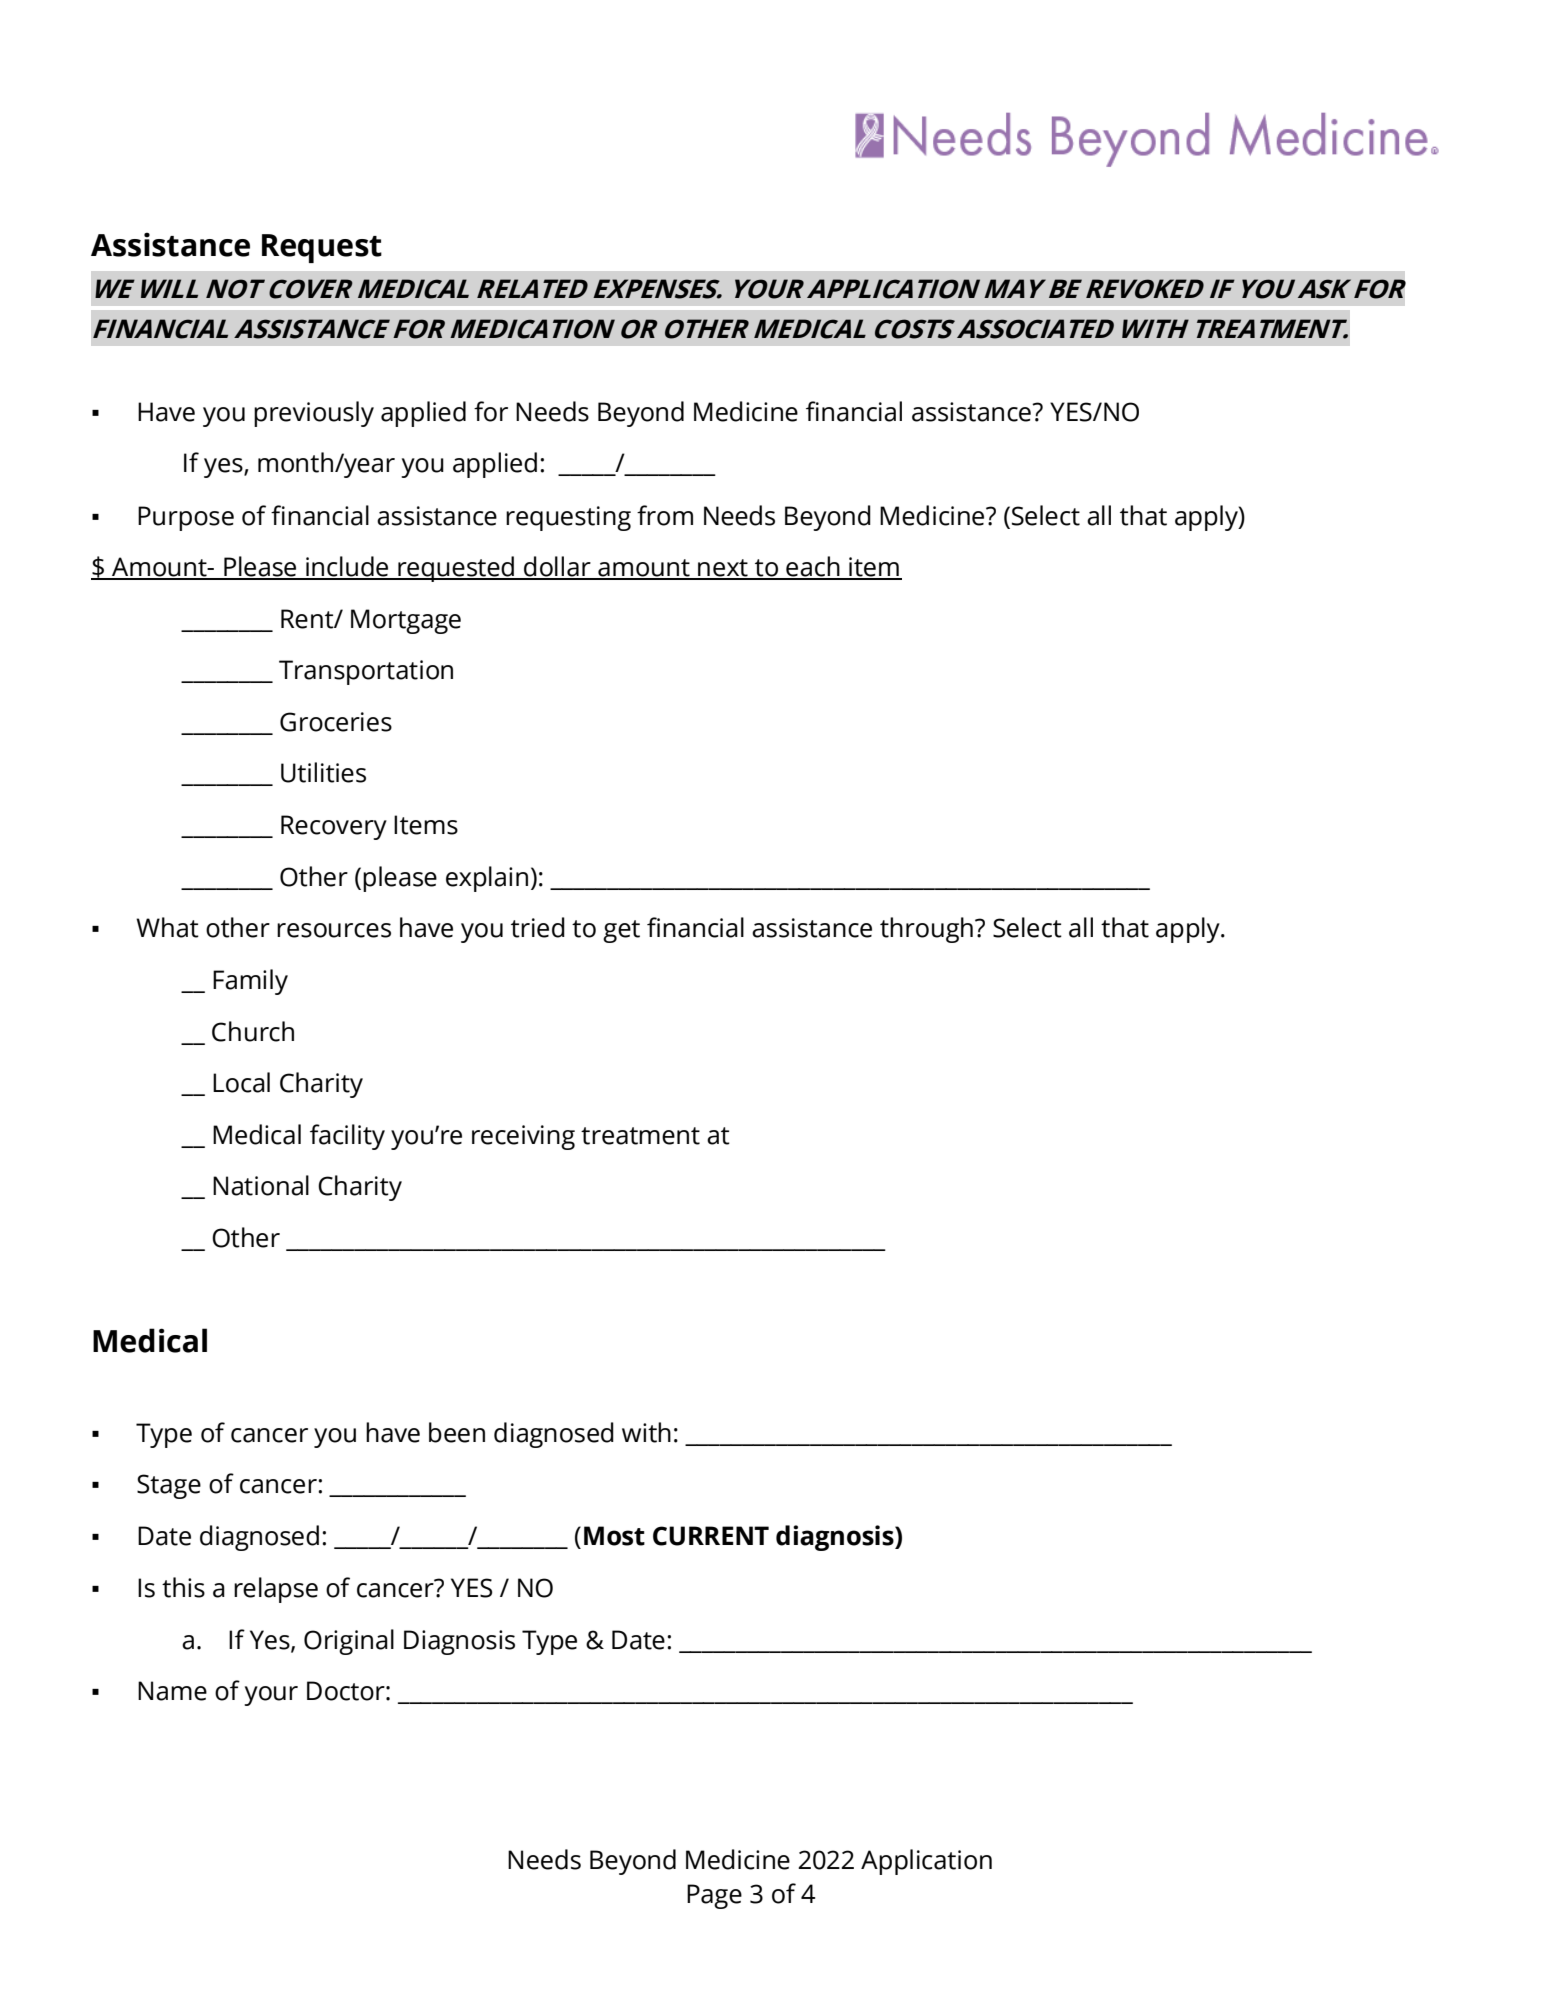  I want to click on Name, so click(172, 1691).
